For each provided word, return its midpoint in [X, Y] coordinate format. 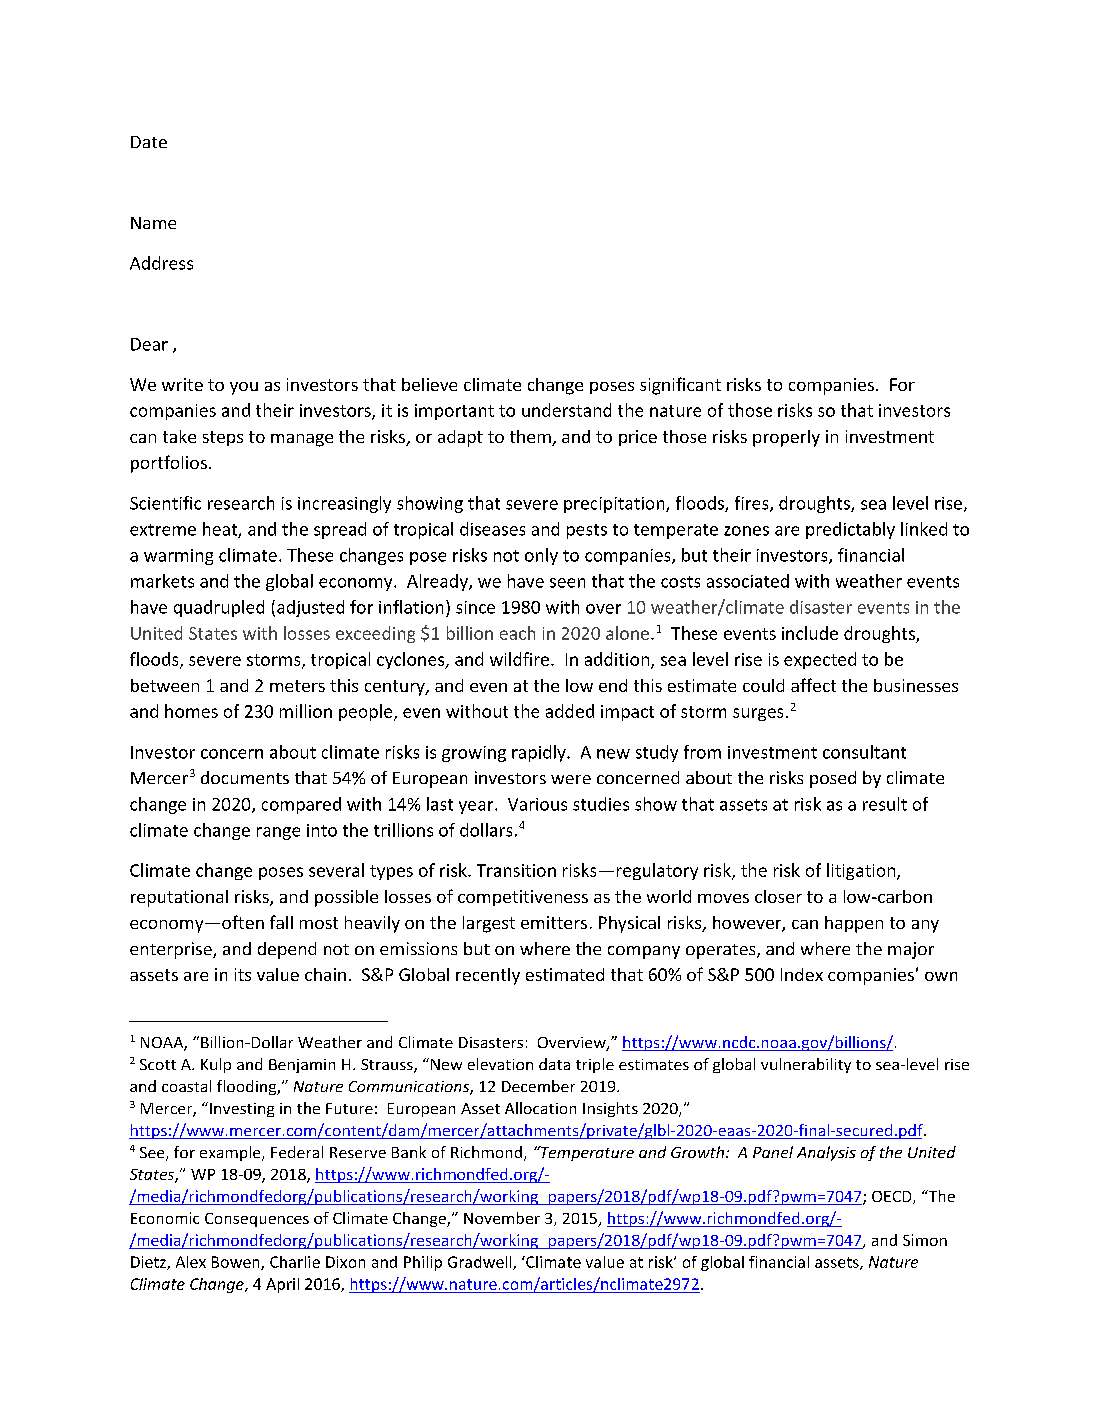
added [570, 711]
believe [429, 384]
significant [680, 386]
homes [191, 711]
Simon [925, 1240]
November [502, 1218]
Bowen [237, 1263]
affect [813, 685]
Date [149, 142]
